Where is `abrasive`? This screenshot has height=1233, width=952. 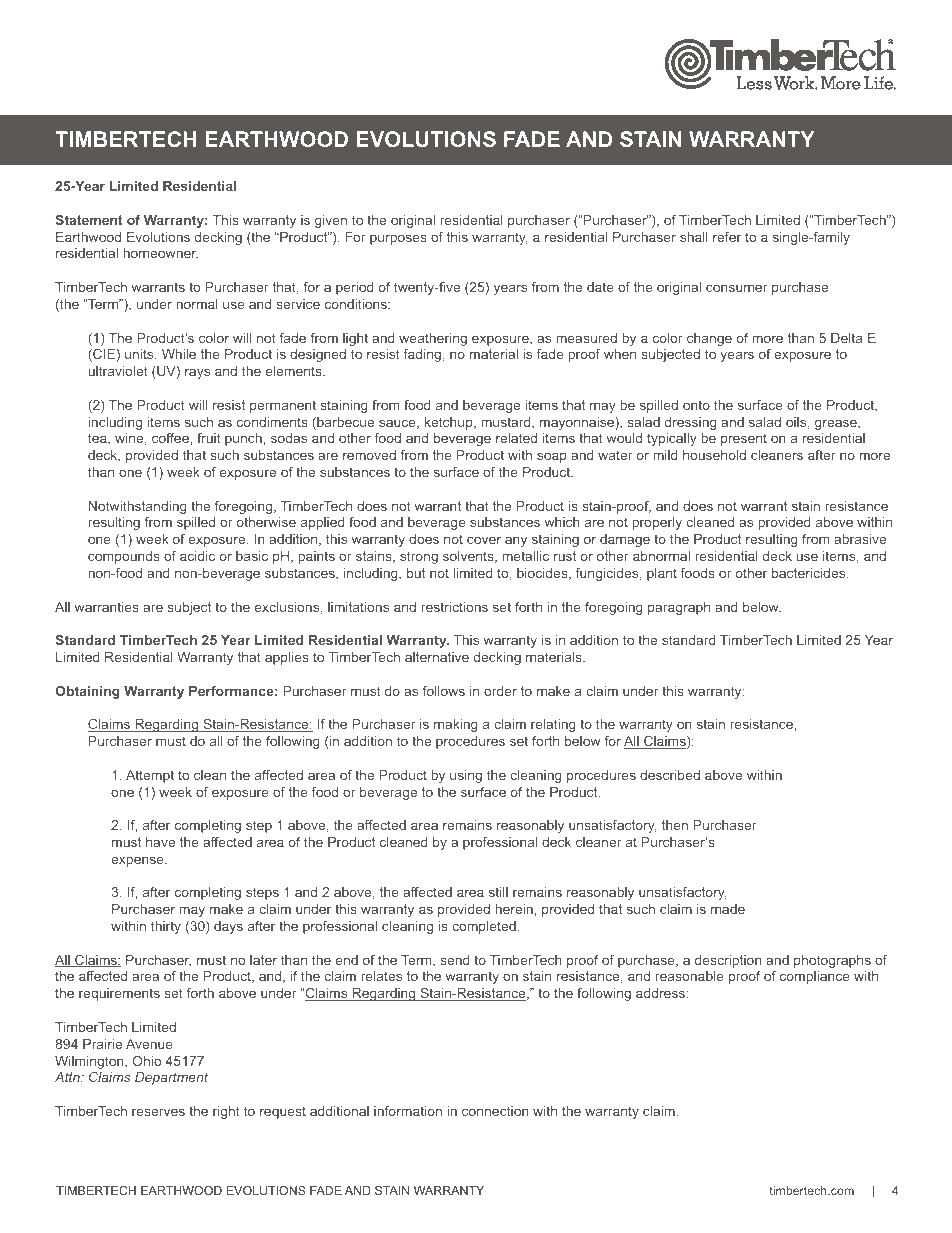 abrasive is located at coordinates (860, 539).
